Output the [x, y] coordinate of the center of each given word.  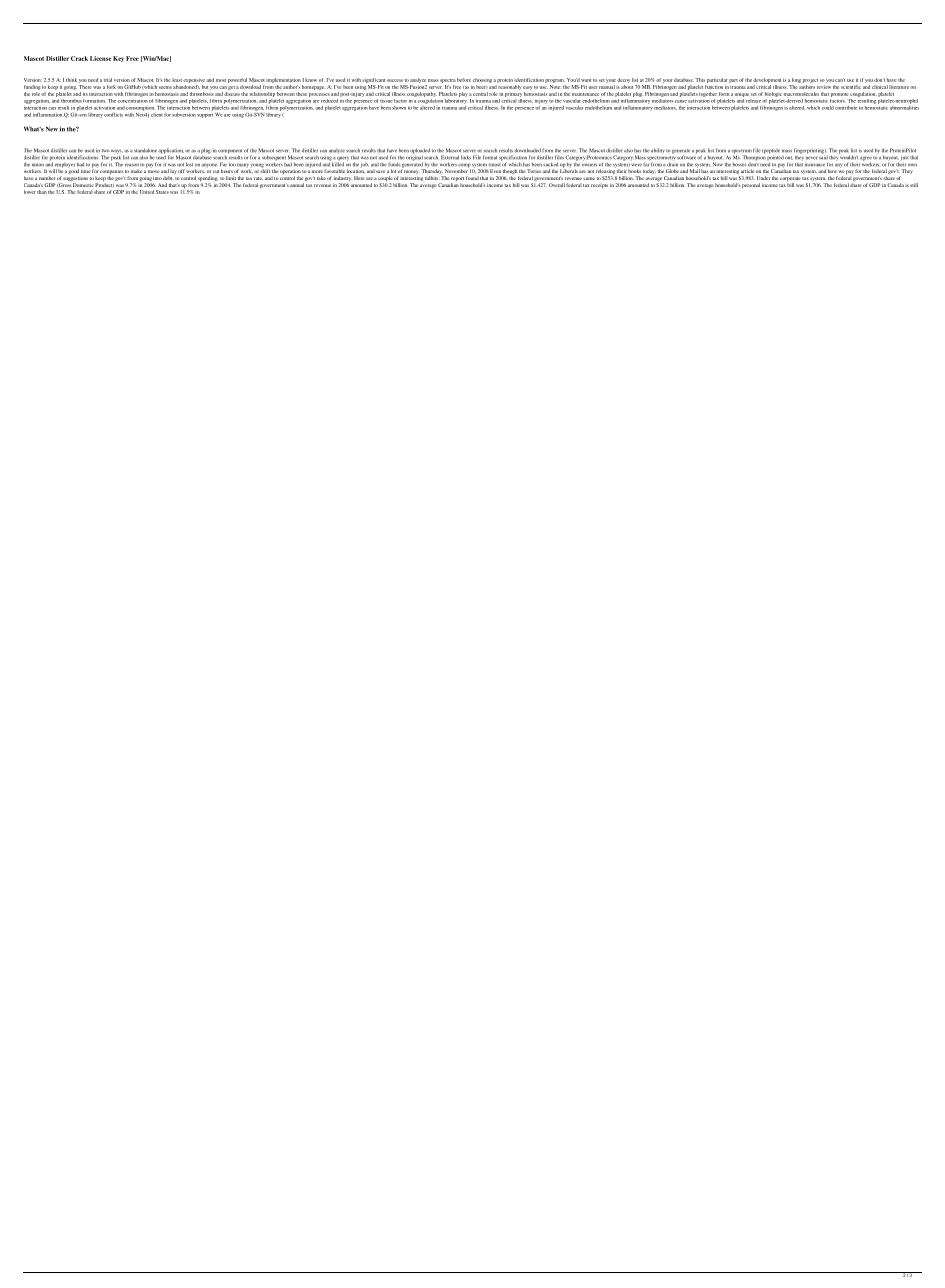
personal [751, 185]
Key [118, 59]
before [464, 80]
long [796, 80]
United [147, 192]
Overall [557, 185]
